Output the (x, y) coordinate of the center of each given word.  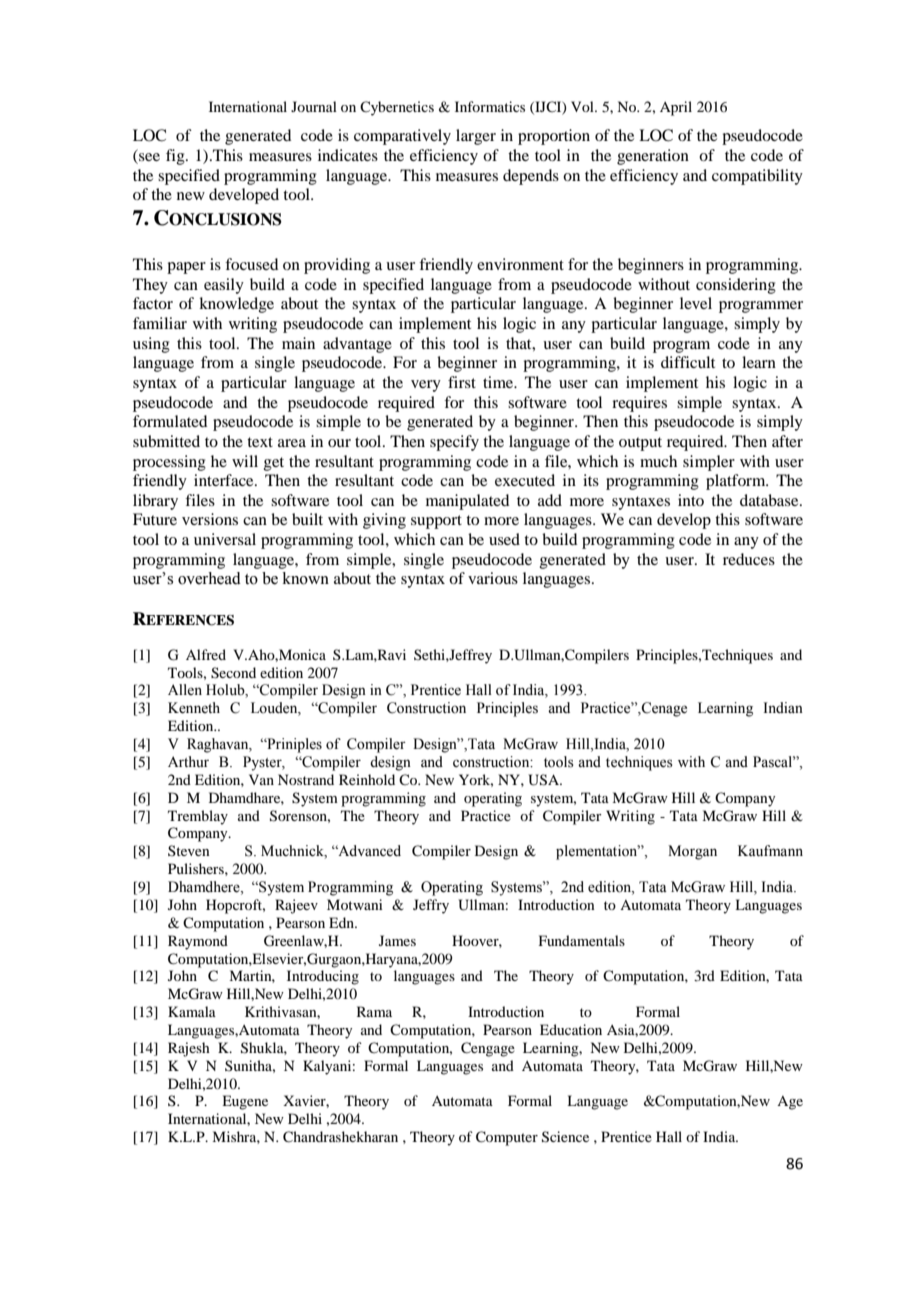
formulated (170, 421)
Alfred (206, 654)
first (462, 382)
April (676, 108)
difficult (688, 362)
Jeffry (431, 906)
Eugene (245, 1102)
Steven (189, 850)
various (493, 578)
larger (476, 137)
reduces (749, 559)
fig (176, 157)
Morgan (692, 852)
